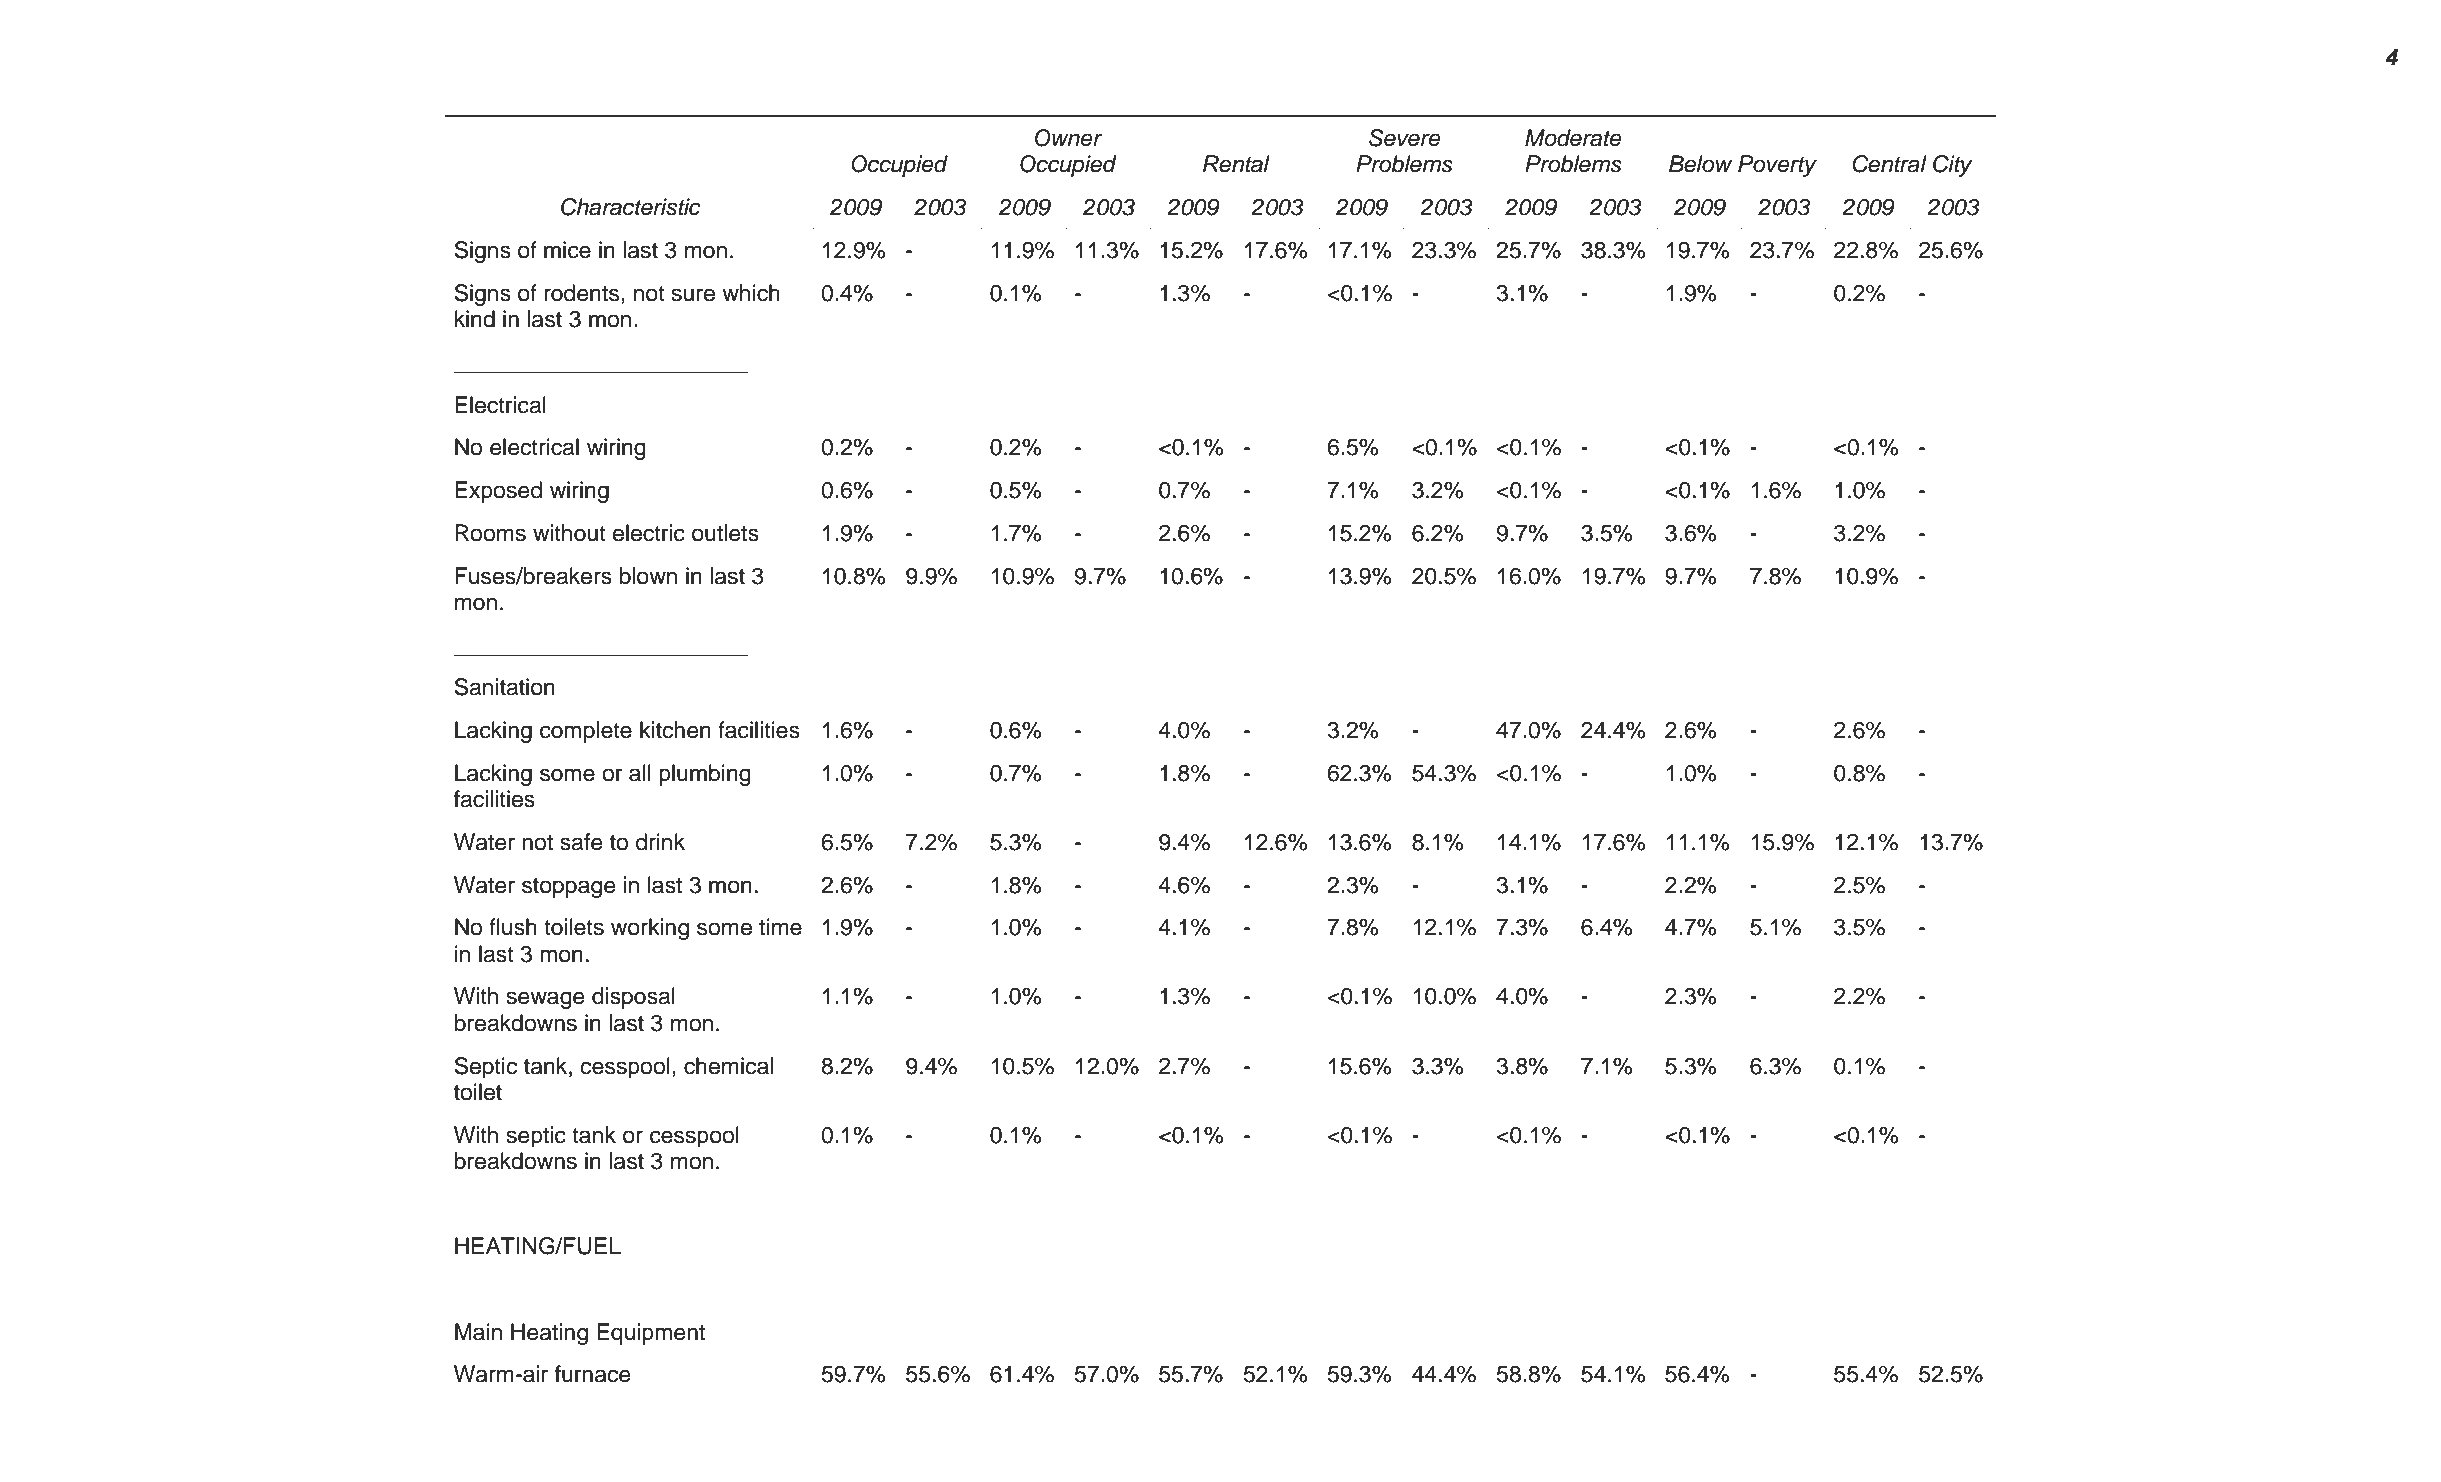 The width and height of the document is (2441, 1482). Describe the element at coordinates (650, 929) in the document. I see `working` at that location.
